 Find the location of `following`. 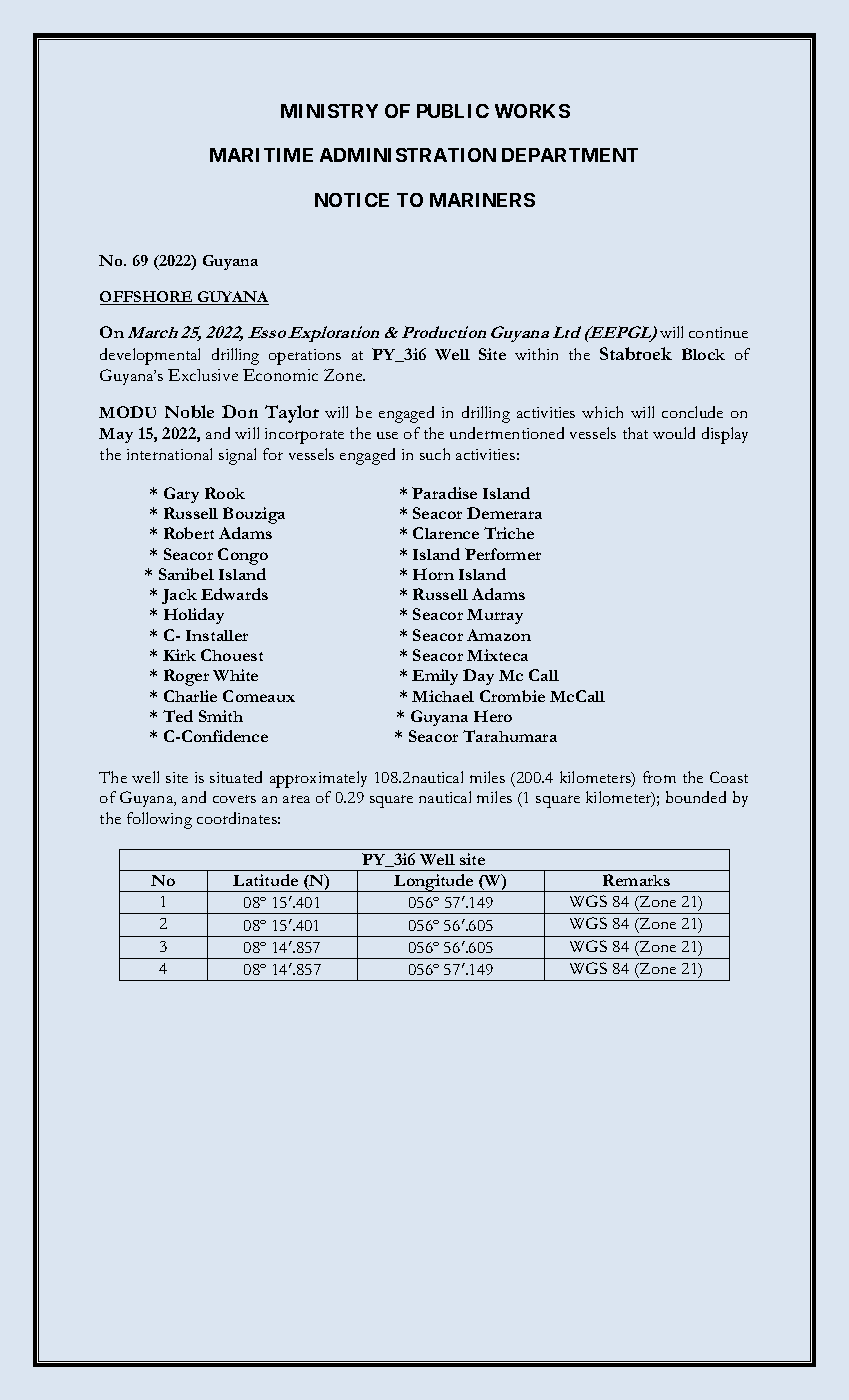

following is located at coordinates (159, 820).
